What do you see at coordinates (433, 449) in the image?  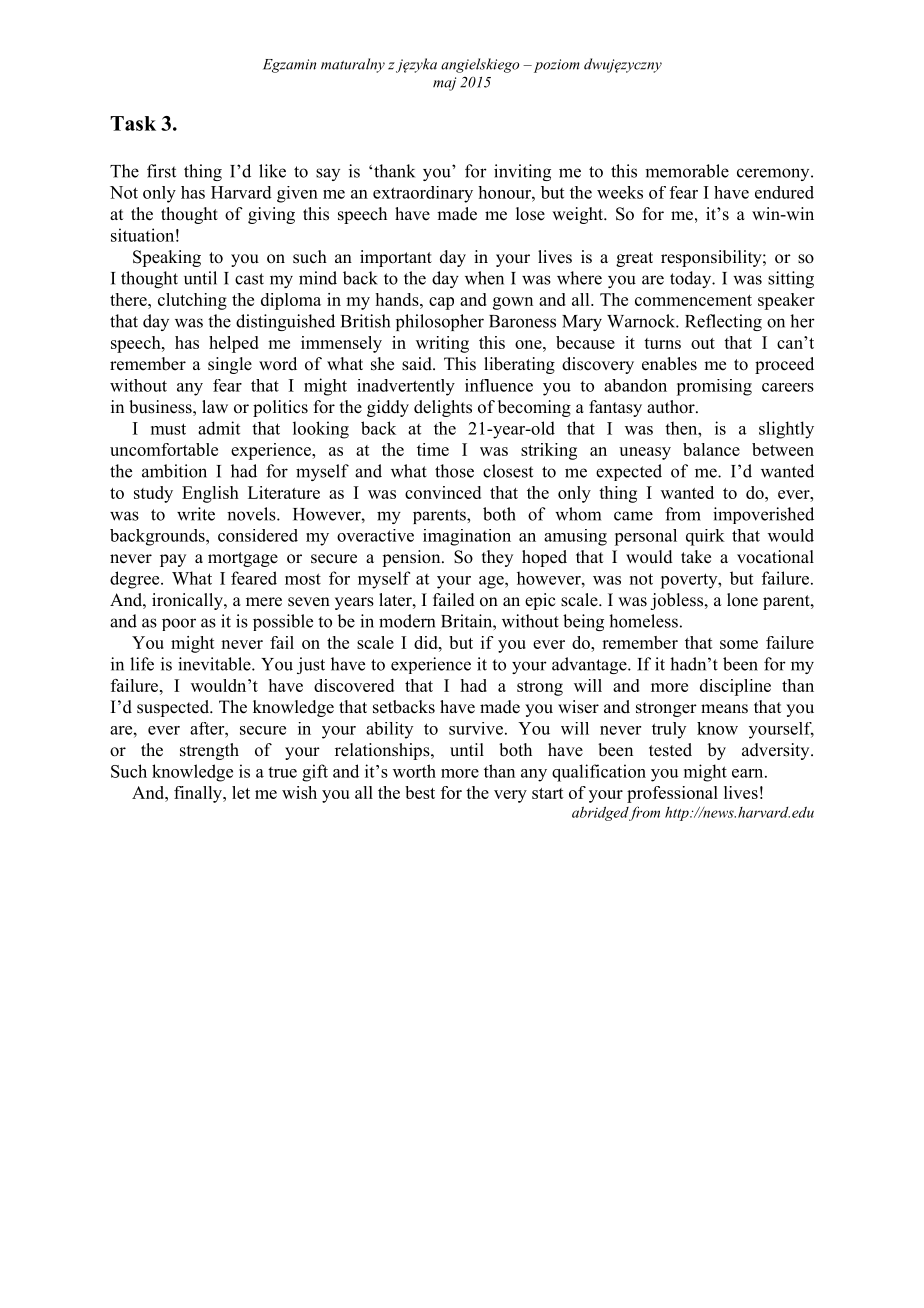 I see `time` at bounding box center [433, 449].
